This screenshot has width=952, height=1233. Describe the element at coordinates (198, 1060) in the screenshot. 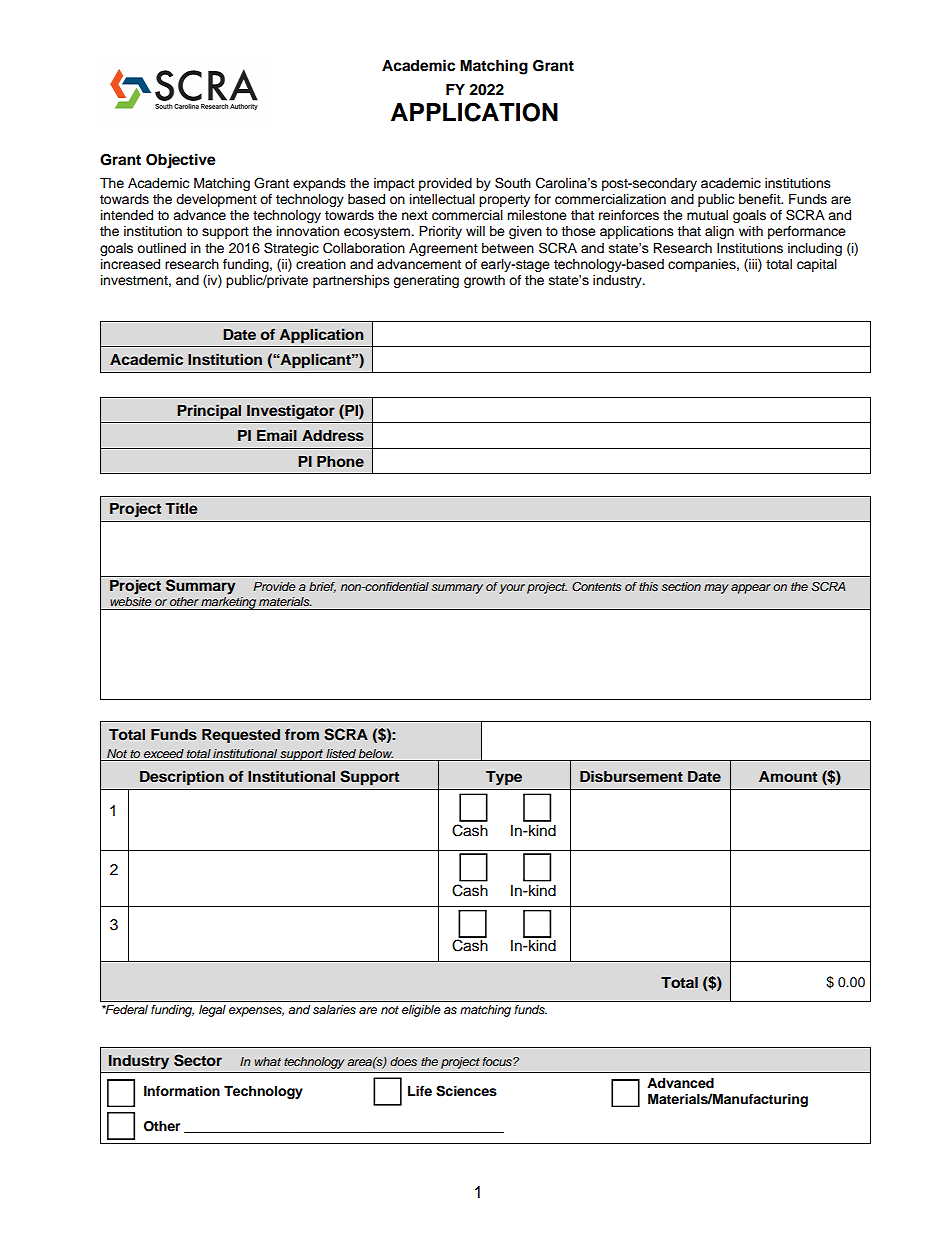

I see `Sector` at that location.
